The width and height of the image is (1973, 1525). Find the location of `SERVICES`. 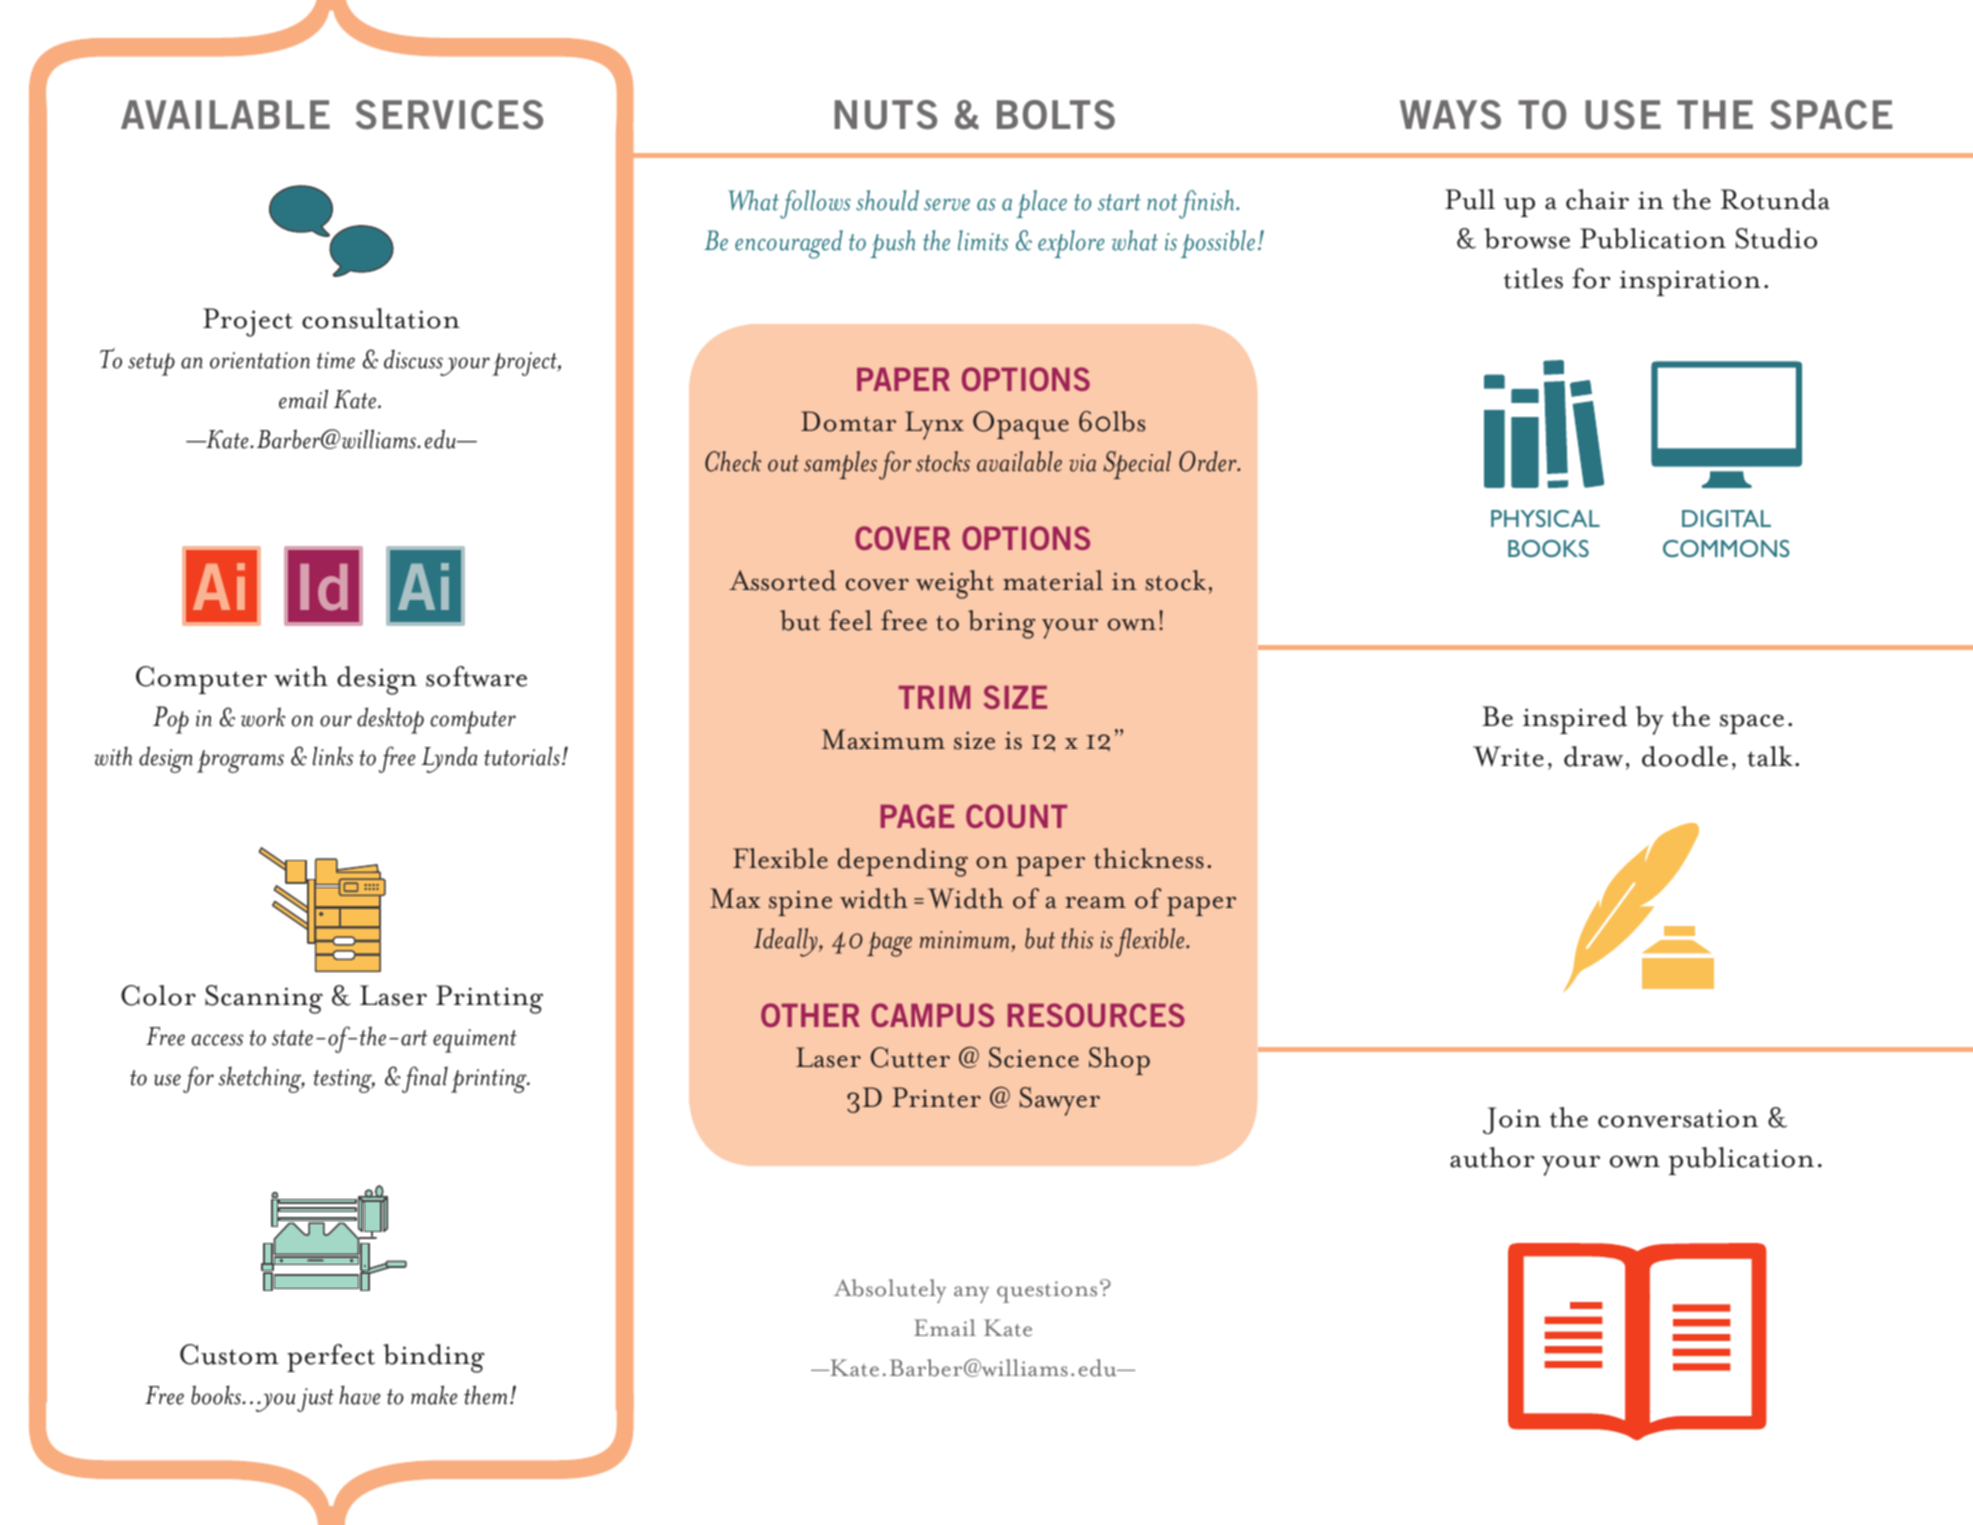

SERVICES is located at coordinates (449, 115).
